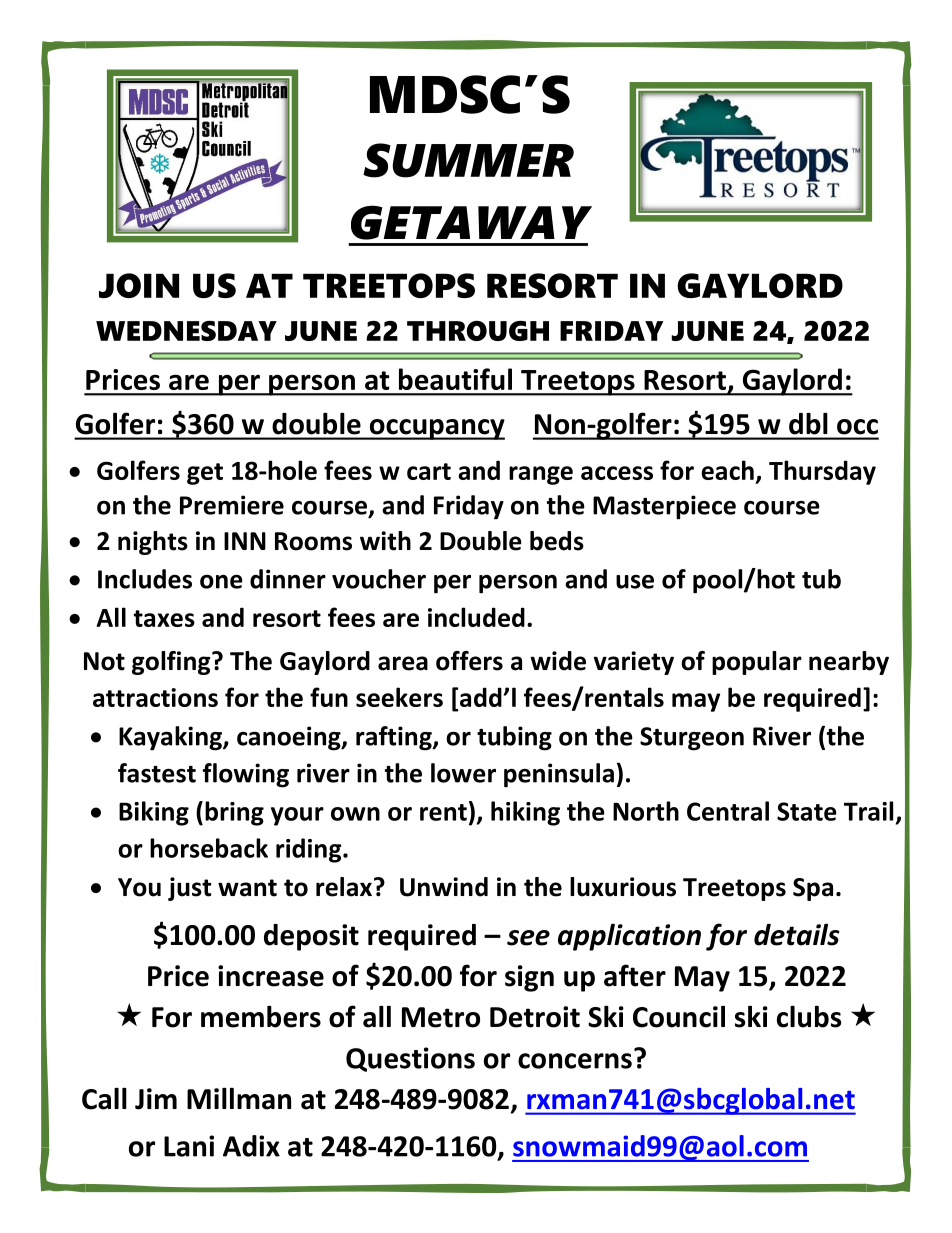 Image resolution: width=952 pixels, height=1233 pixels. I want to click on hiking, so click(525, 813).
